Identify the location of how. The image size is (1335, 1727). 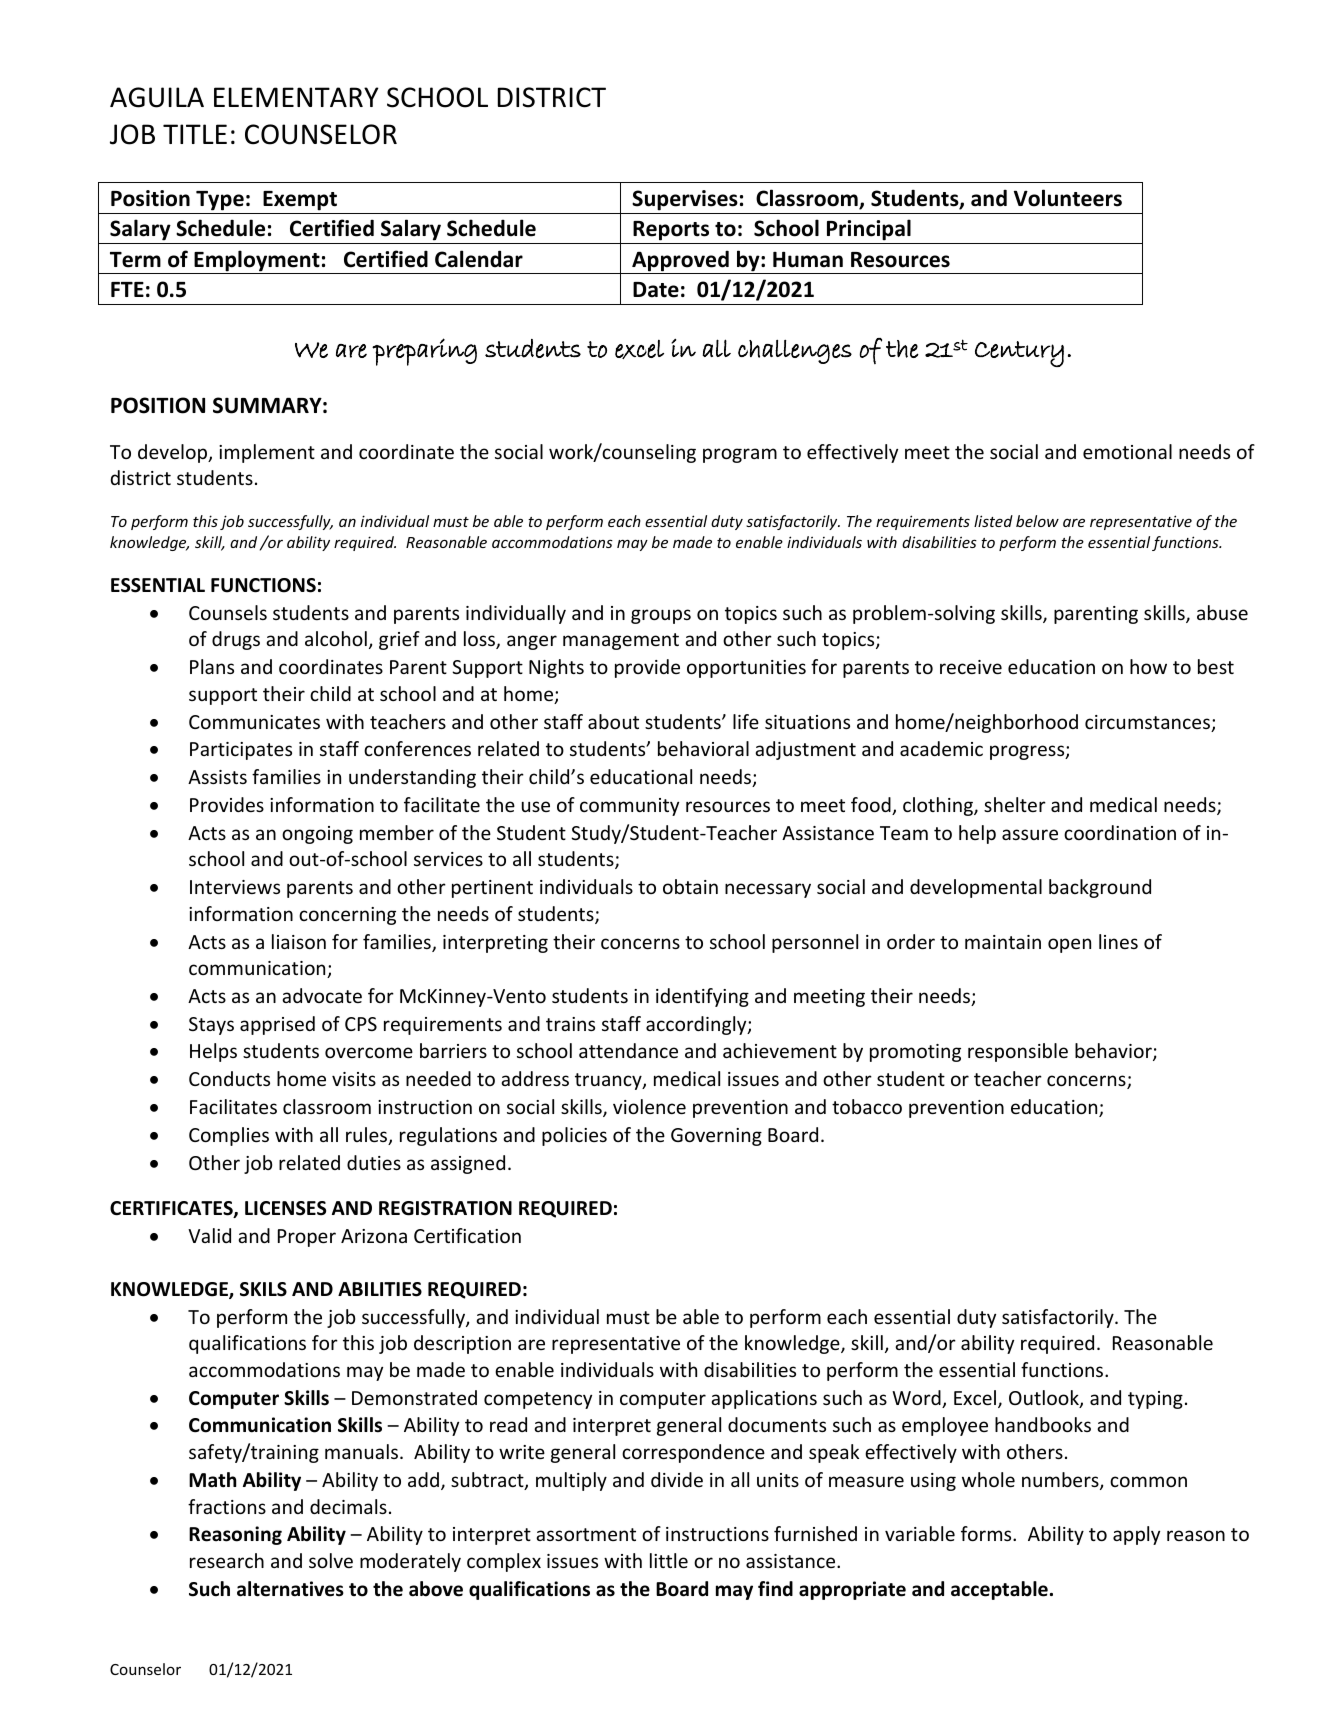
(1148, 666).
